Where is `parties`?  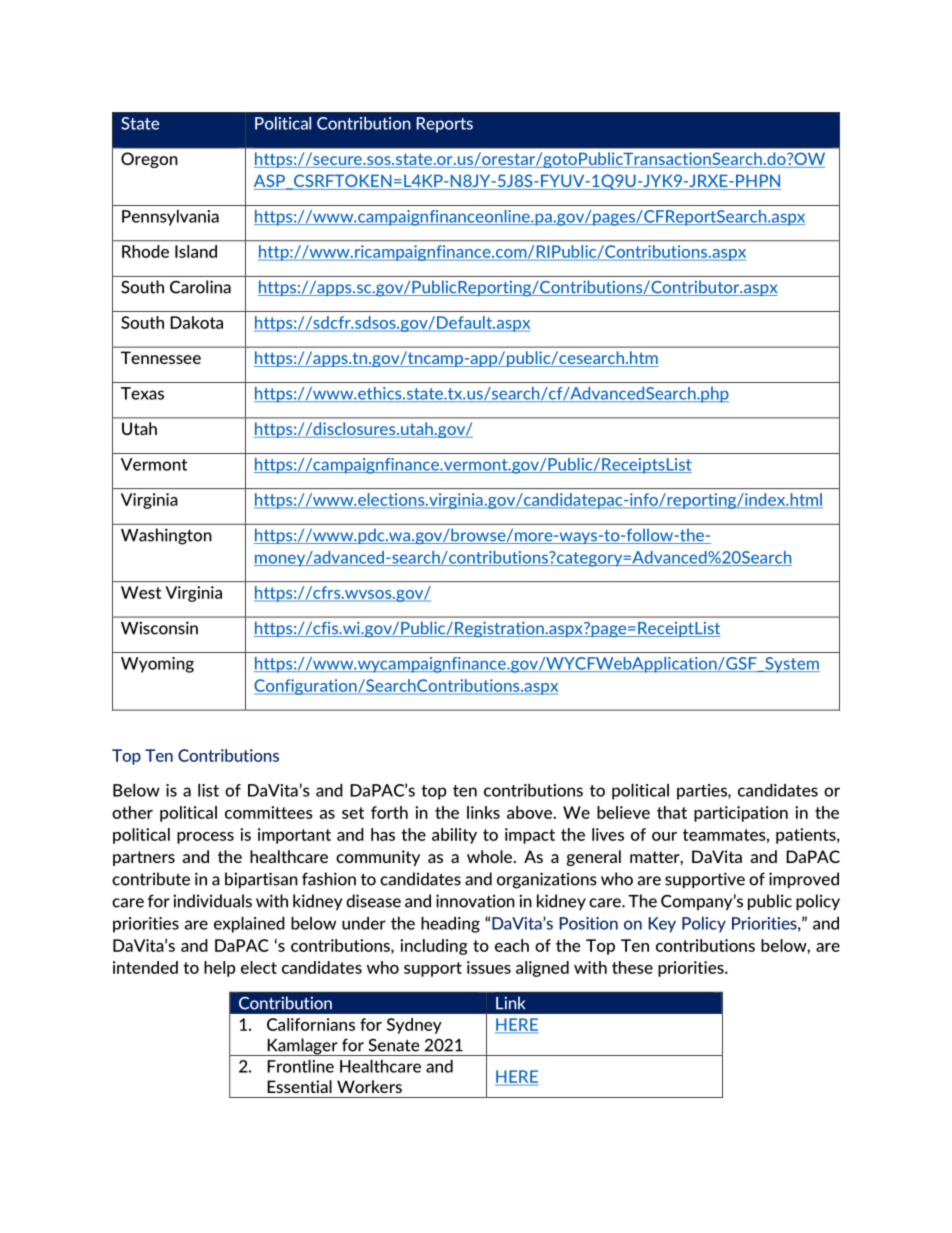 parties is located at coordinates (703, 792).
